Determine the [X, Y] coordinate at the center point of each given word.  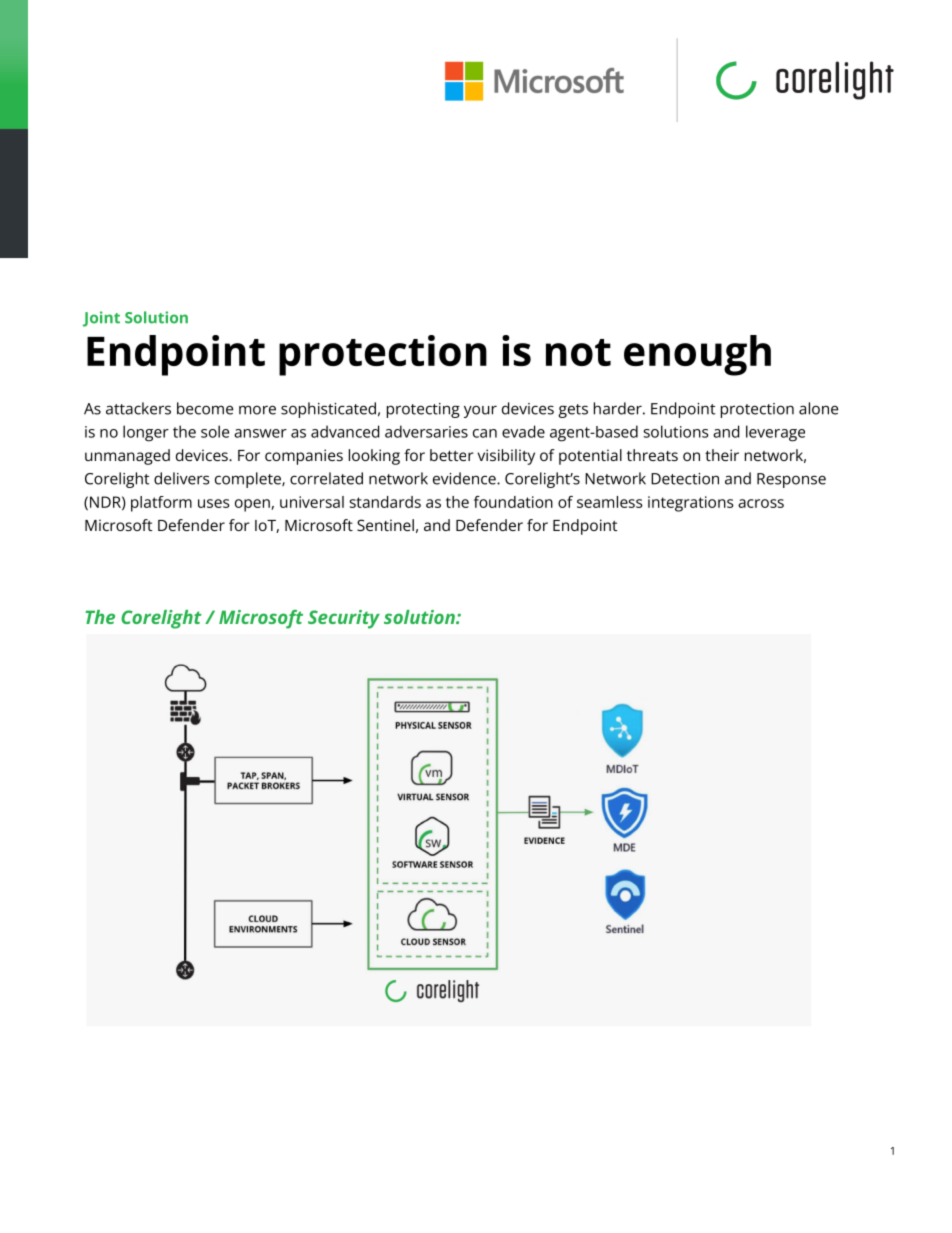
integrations [691, 504]
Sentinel [385, 525]
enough [697, 355]
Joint [101, 319]
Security [344, 619]
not [578, 352]
